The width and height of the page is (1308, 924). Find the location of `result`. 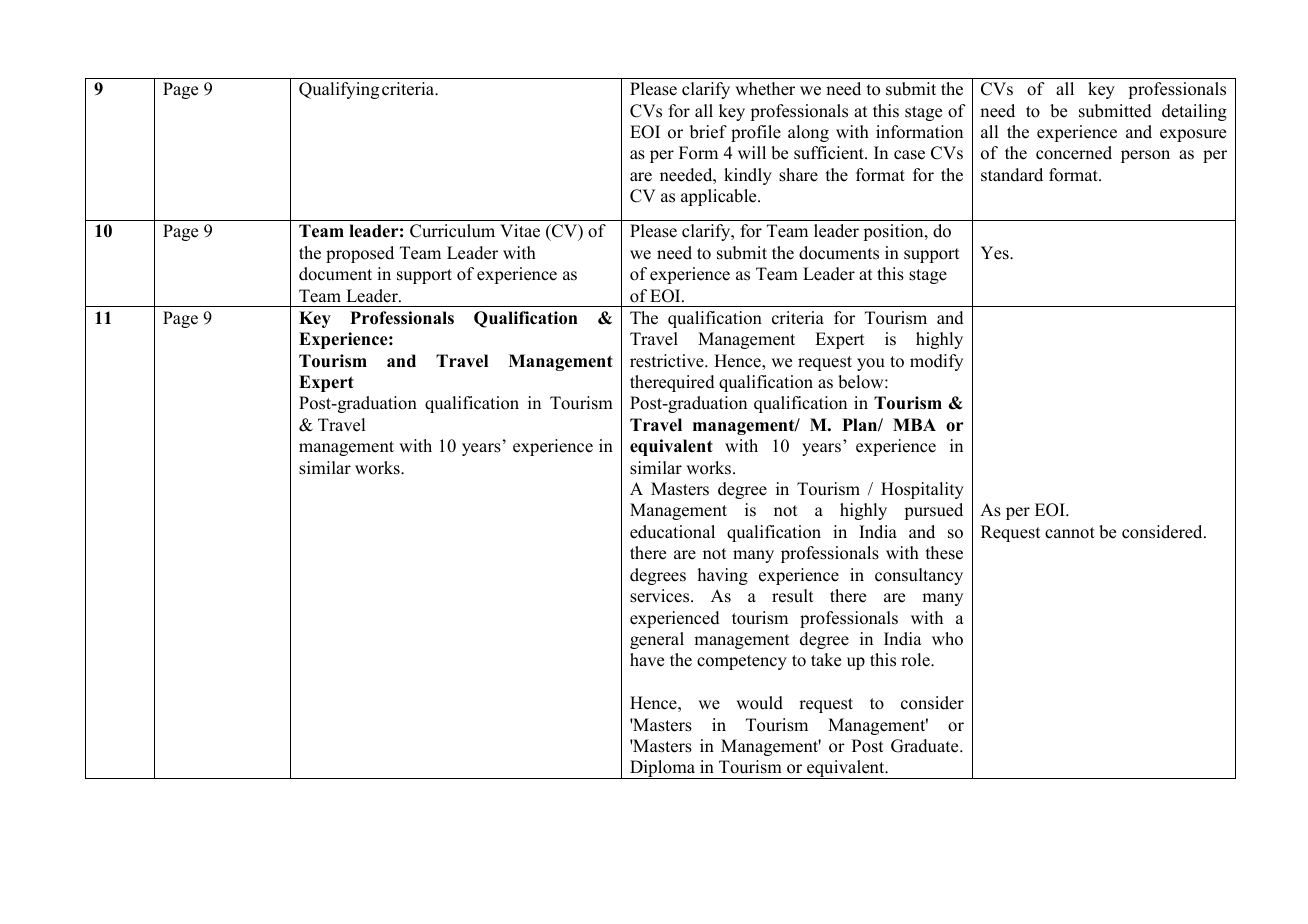

result is located at coordinates (793, 596).
